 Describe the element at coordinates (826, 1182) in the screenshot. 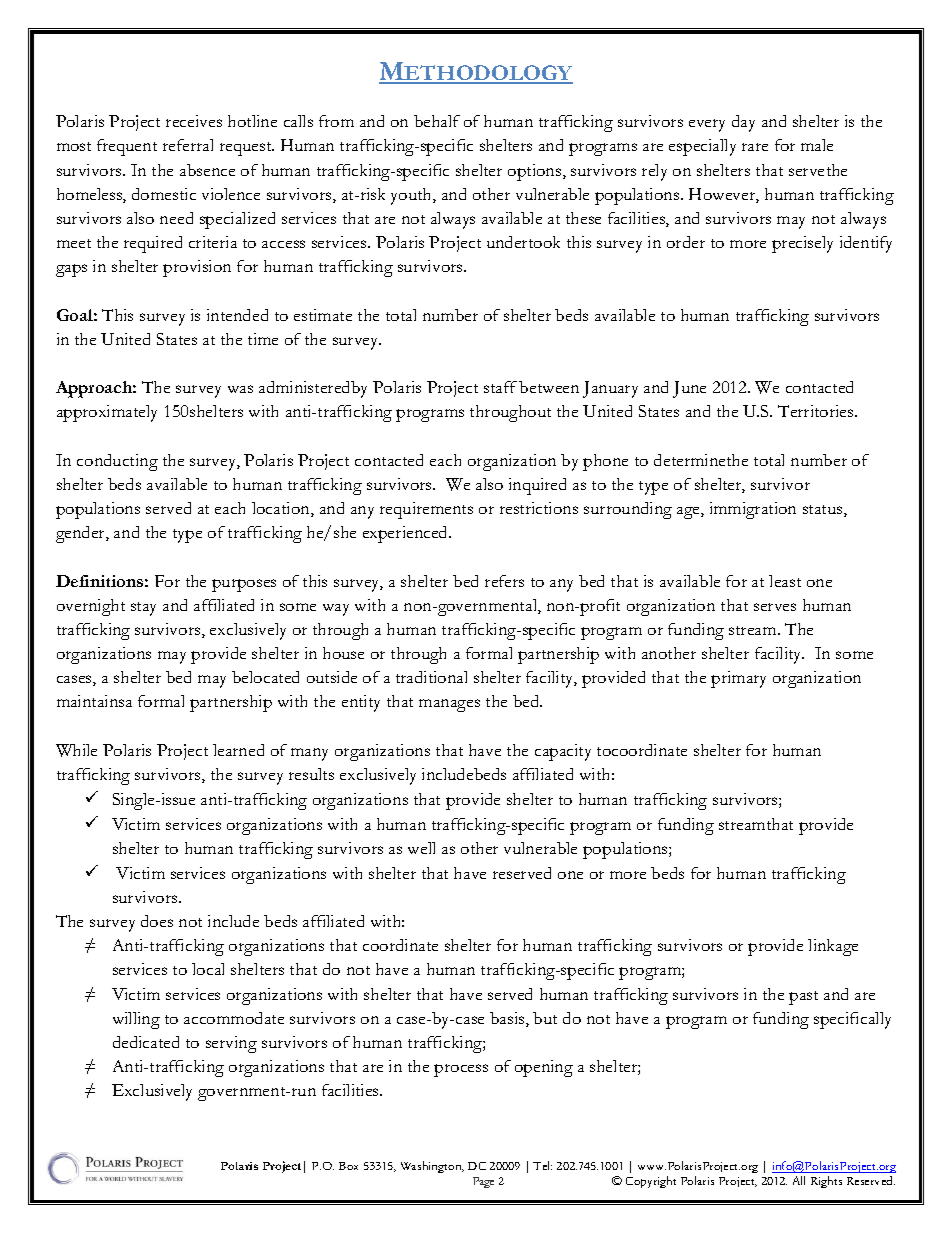

I see `Rights` at that location.
